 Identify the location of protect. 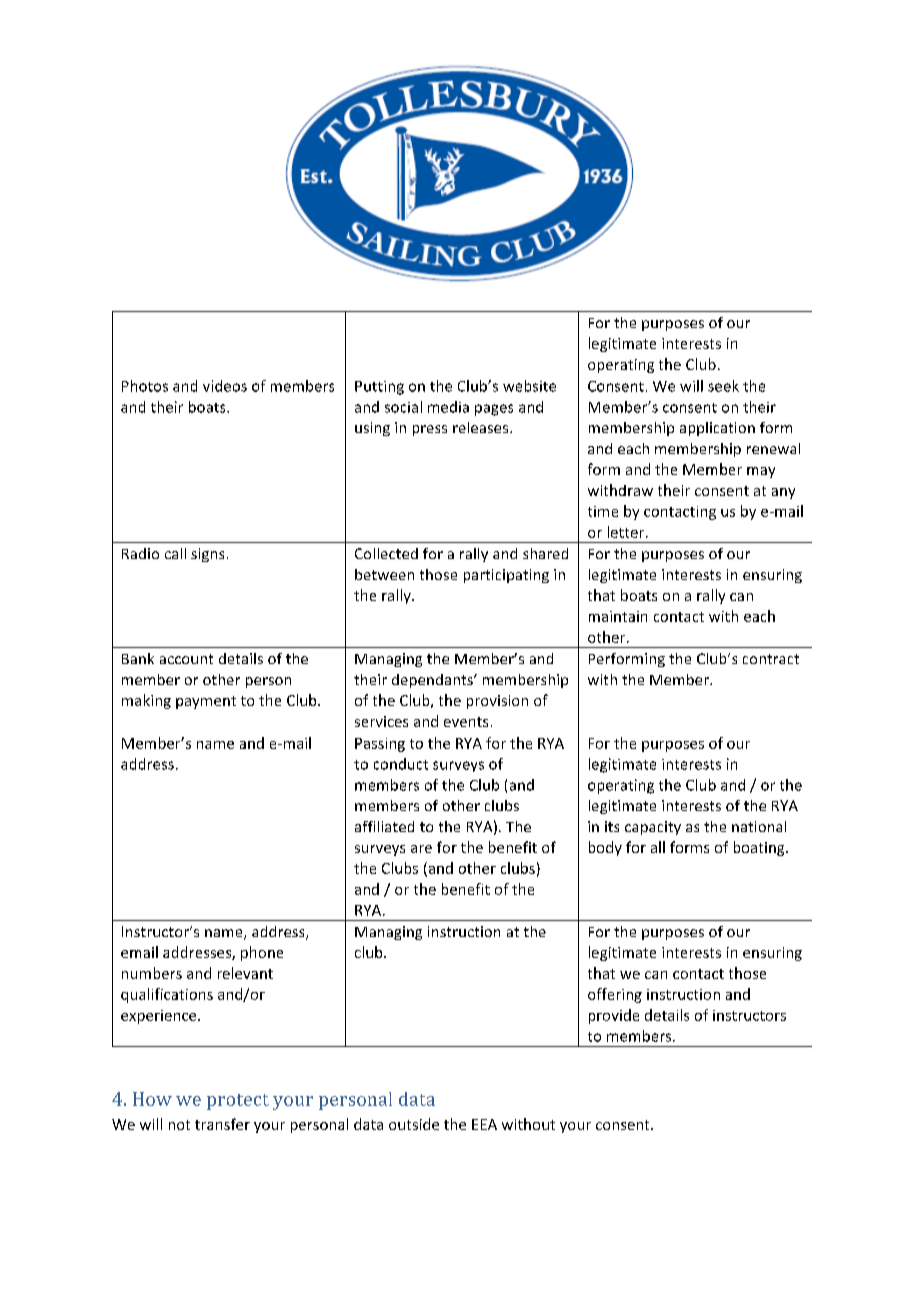
(238, 1102).
